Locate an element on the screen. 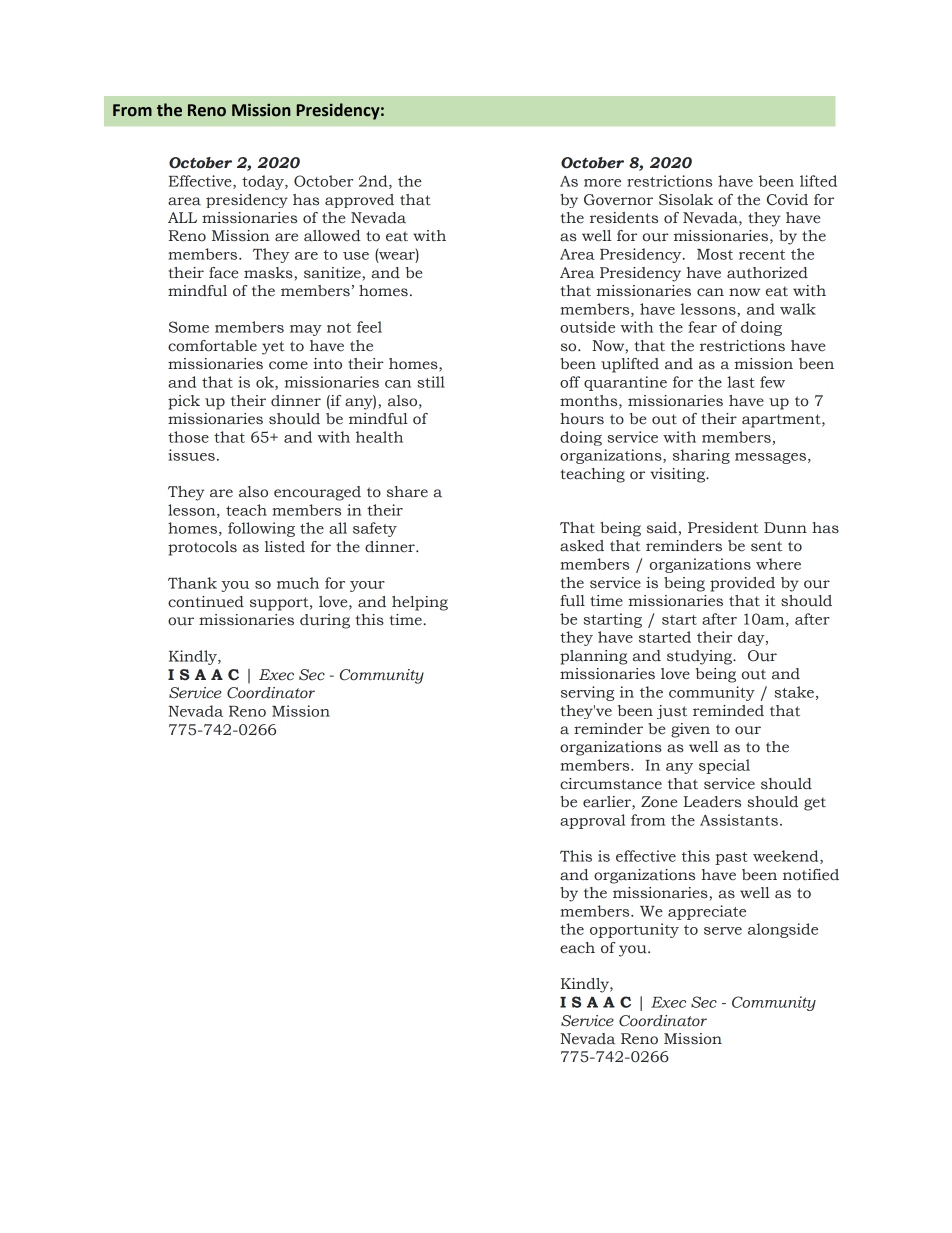 Image resolution: width=952 pixels, height=1233 pixels. more is located at coordinates (602, 183).
